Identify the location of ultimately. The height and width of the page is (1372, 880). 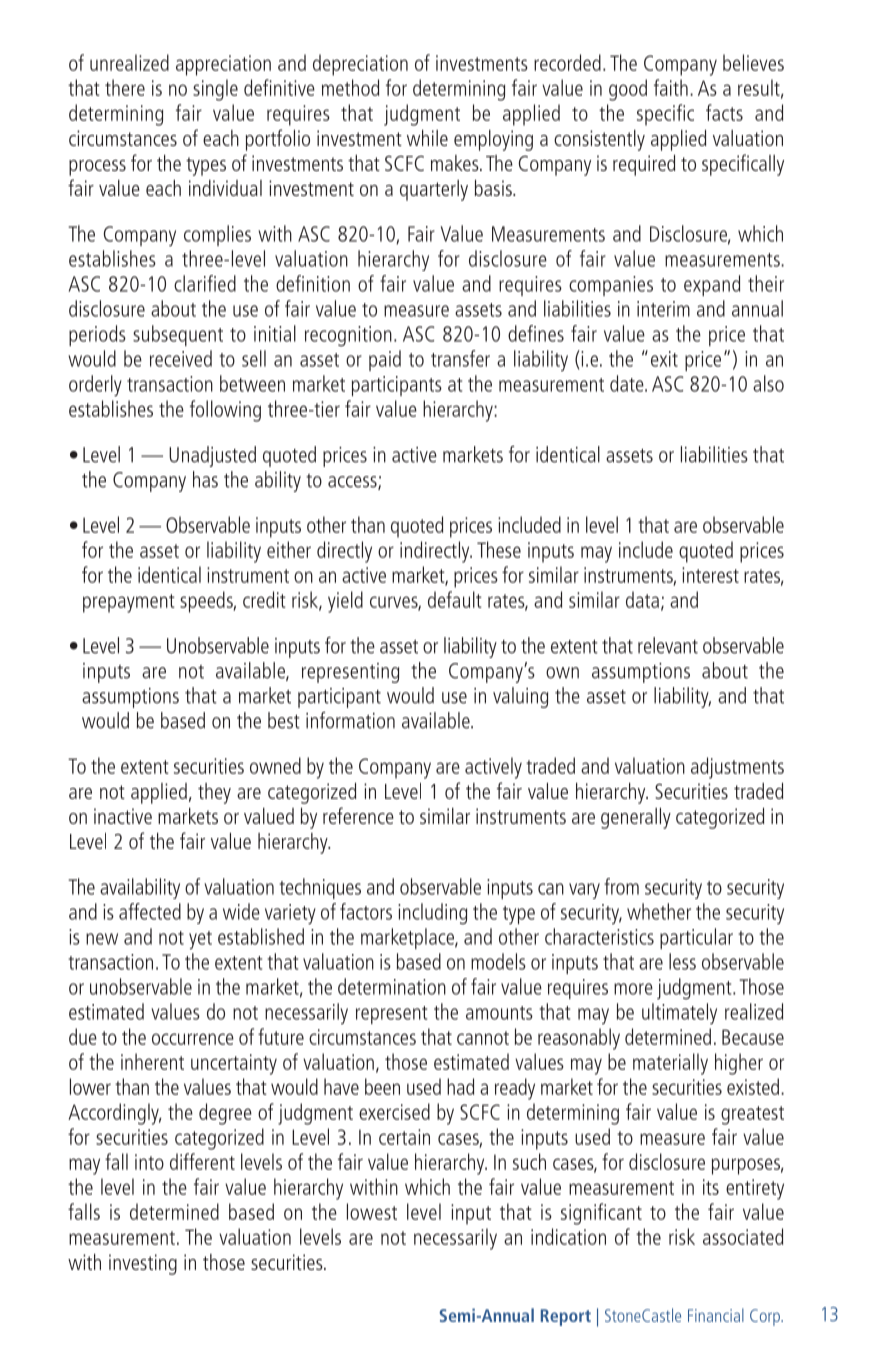
(679, 1014).
